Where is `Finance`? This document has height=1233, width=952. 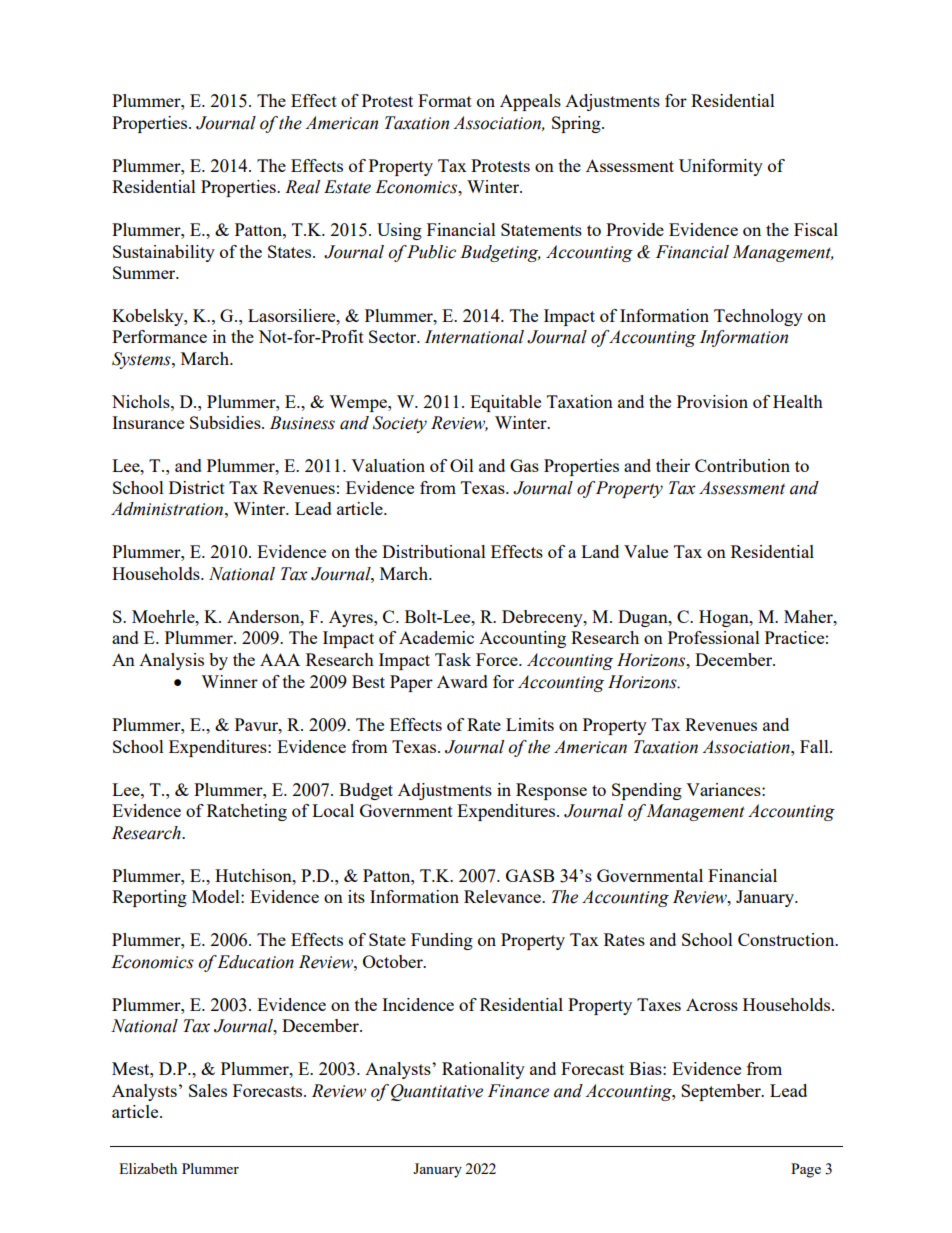
Finance is located at coordinates (518, 1091).
